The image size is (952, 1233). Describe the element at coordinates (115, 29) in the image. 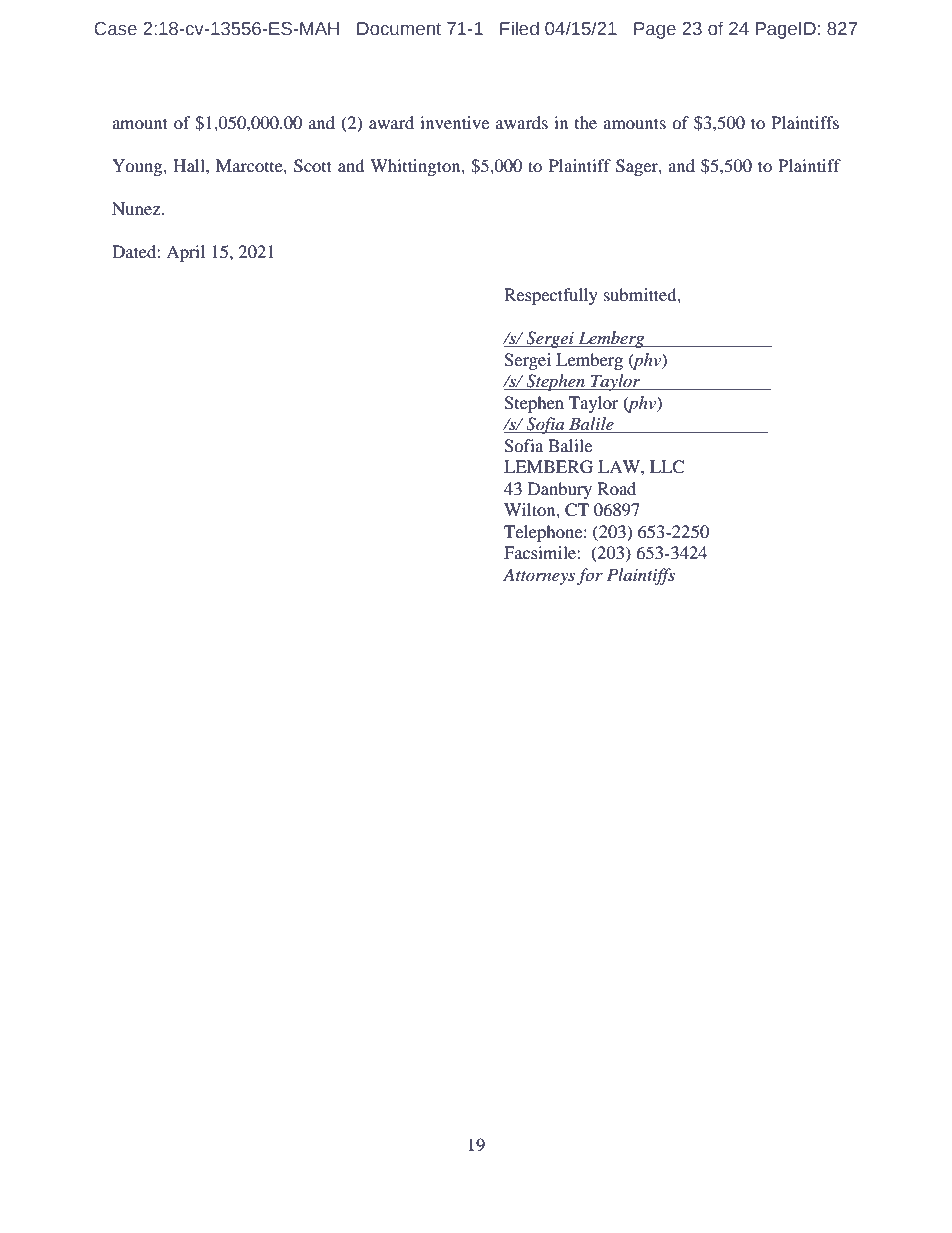

I see `Case` at that location.
